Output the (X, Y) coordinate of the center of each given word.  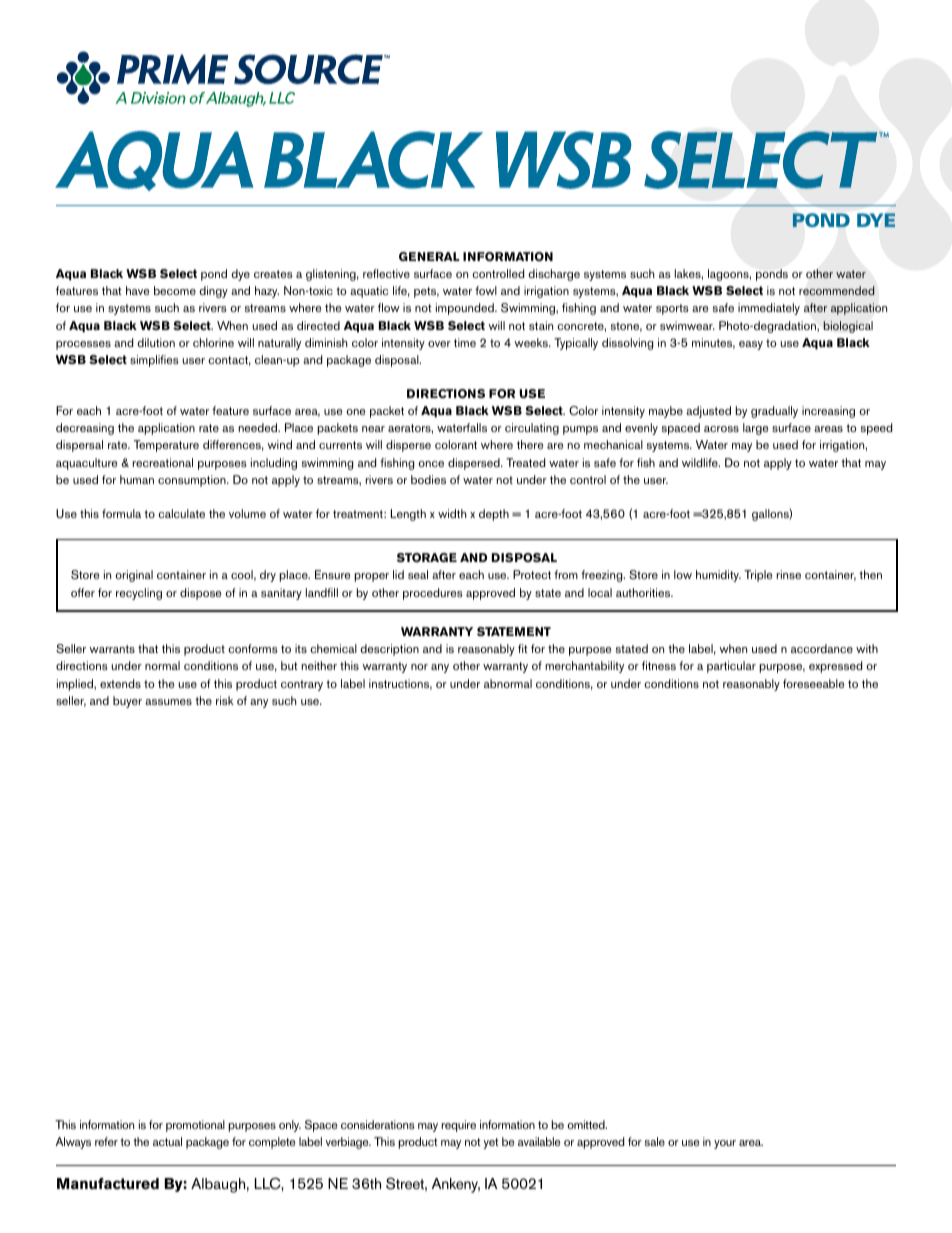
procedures (433, 594)
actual (167, 1141)
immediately (769, 309)
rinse (789, 574)
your (725, 1144)
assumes (168, 702)
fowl (486, 290)
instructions (400, 684)
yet (491, 1143)
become (175, 290)
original (134, 576)
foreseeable (813, 683)
